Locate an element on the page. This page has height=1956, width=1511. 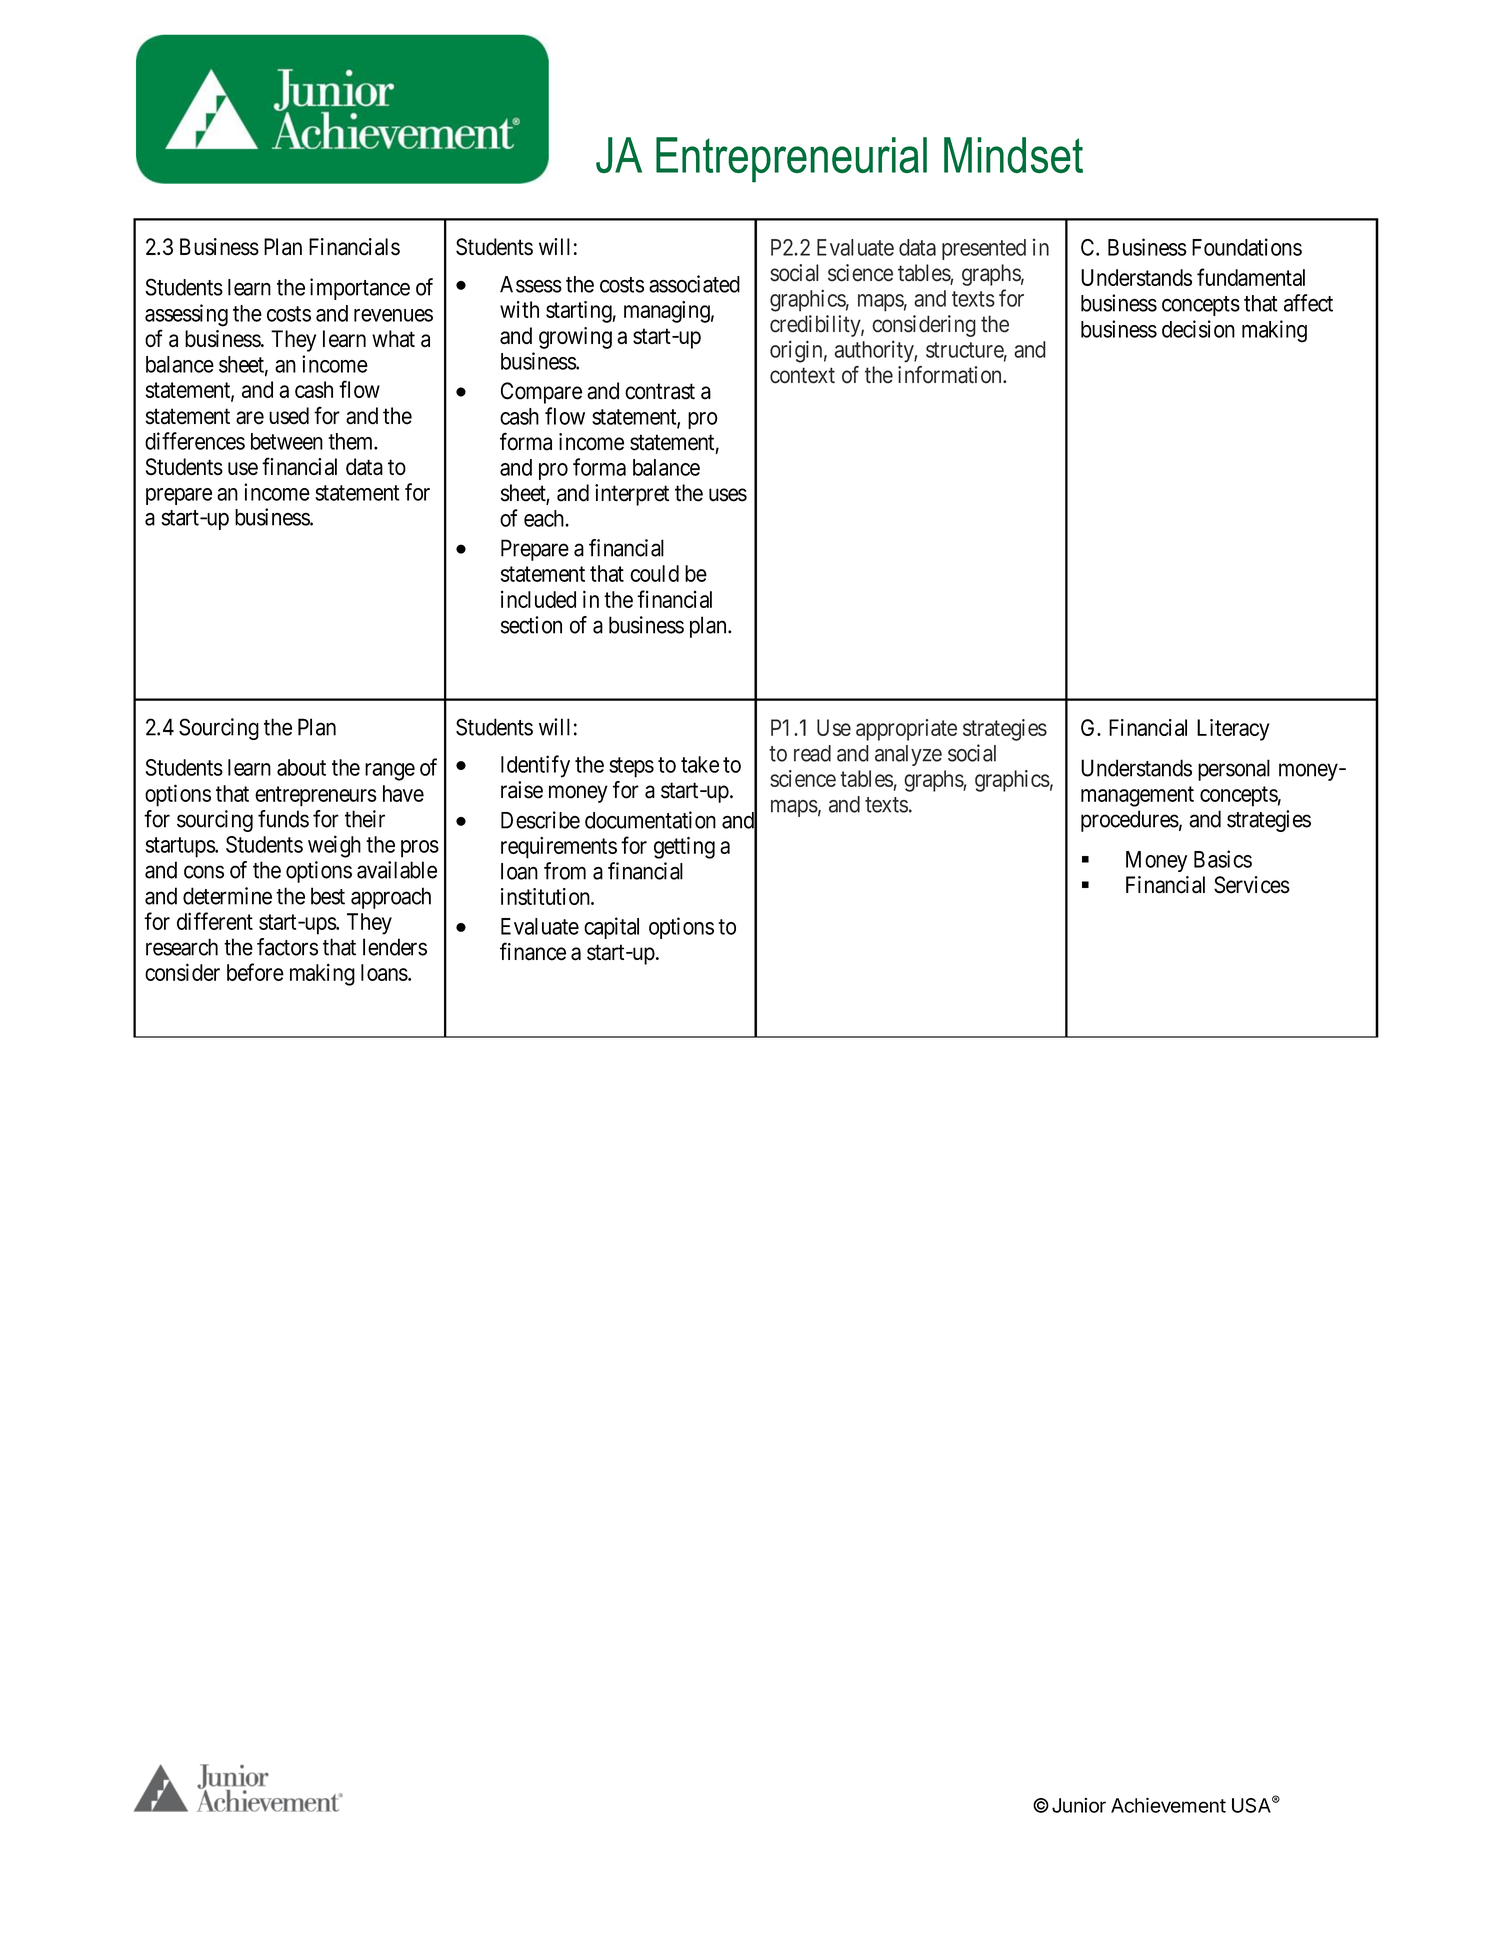
Basics is located at coordinates (1223, 859).
